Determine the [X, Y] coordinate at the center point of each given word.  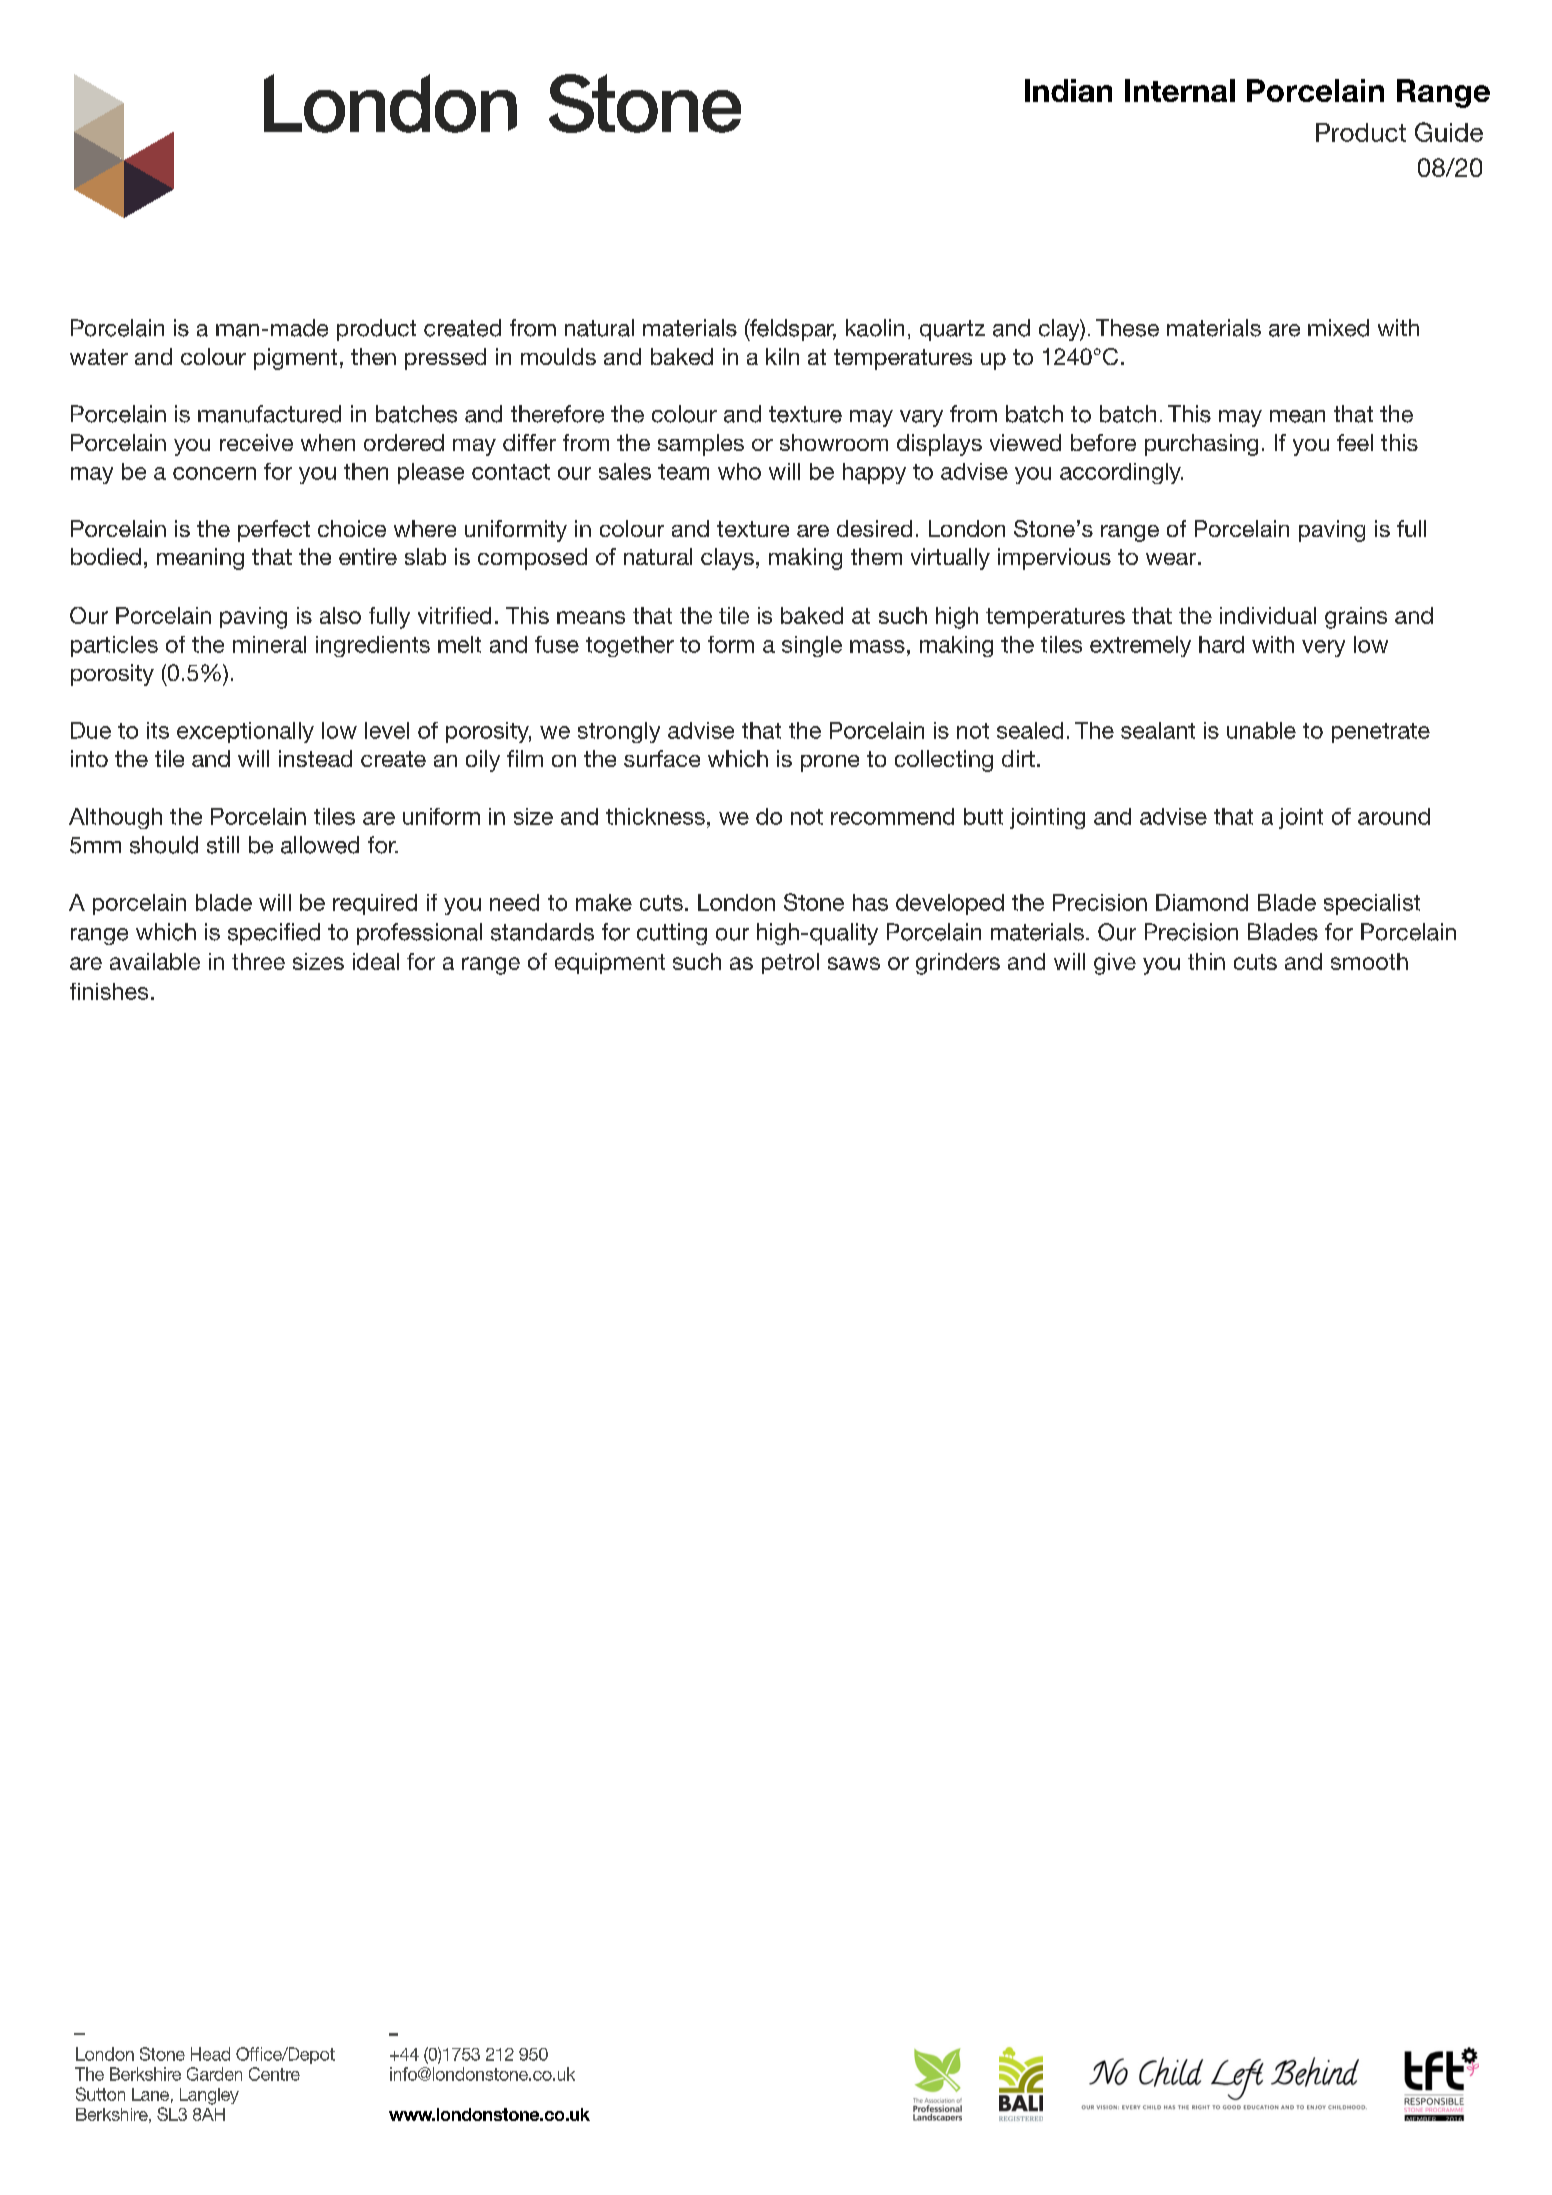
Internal [1180, 90]
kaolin [875, 328]
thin [1206, 961]
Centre [274, 2074]
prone [830, 763]
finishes [109, 991]
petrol [790, 963]
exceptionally [245, 732]
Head [210, 2054]
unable [1261, 730]
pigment [295, 359]
